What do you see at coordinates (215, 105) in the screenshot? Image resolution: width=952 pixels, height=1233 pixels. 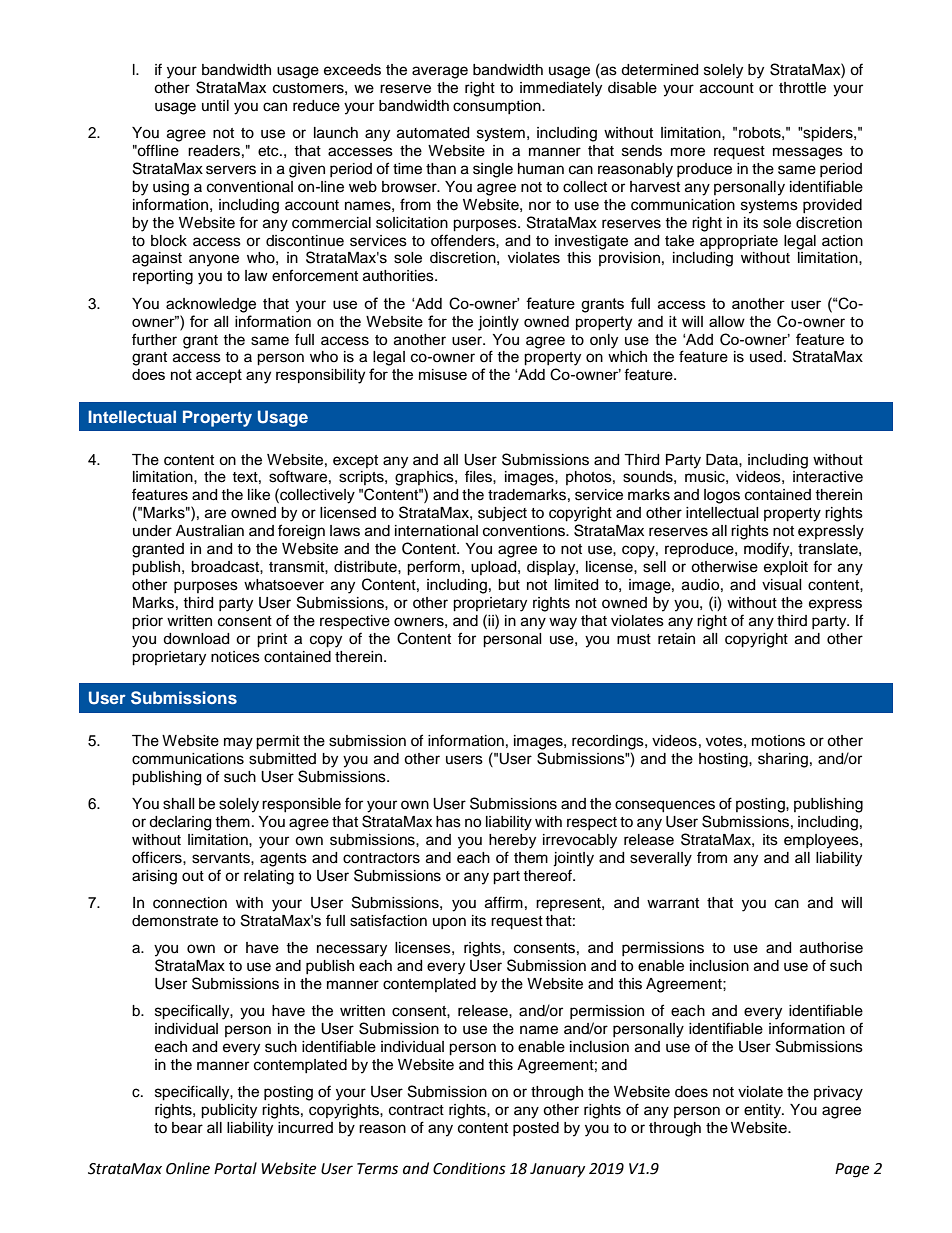 I see `until` at bounding box center [215, 105].
